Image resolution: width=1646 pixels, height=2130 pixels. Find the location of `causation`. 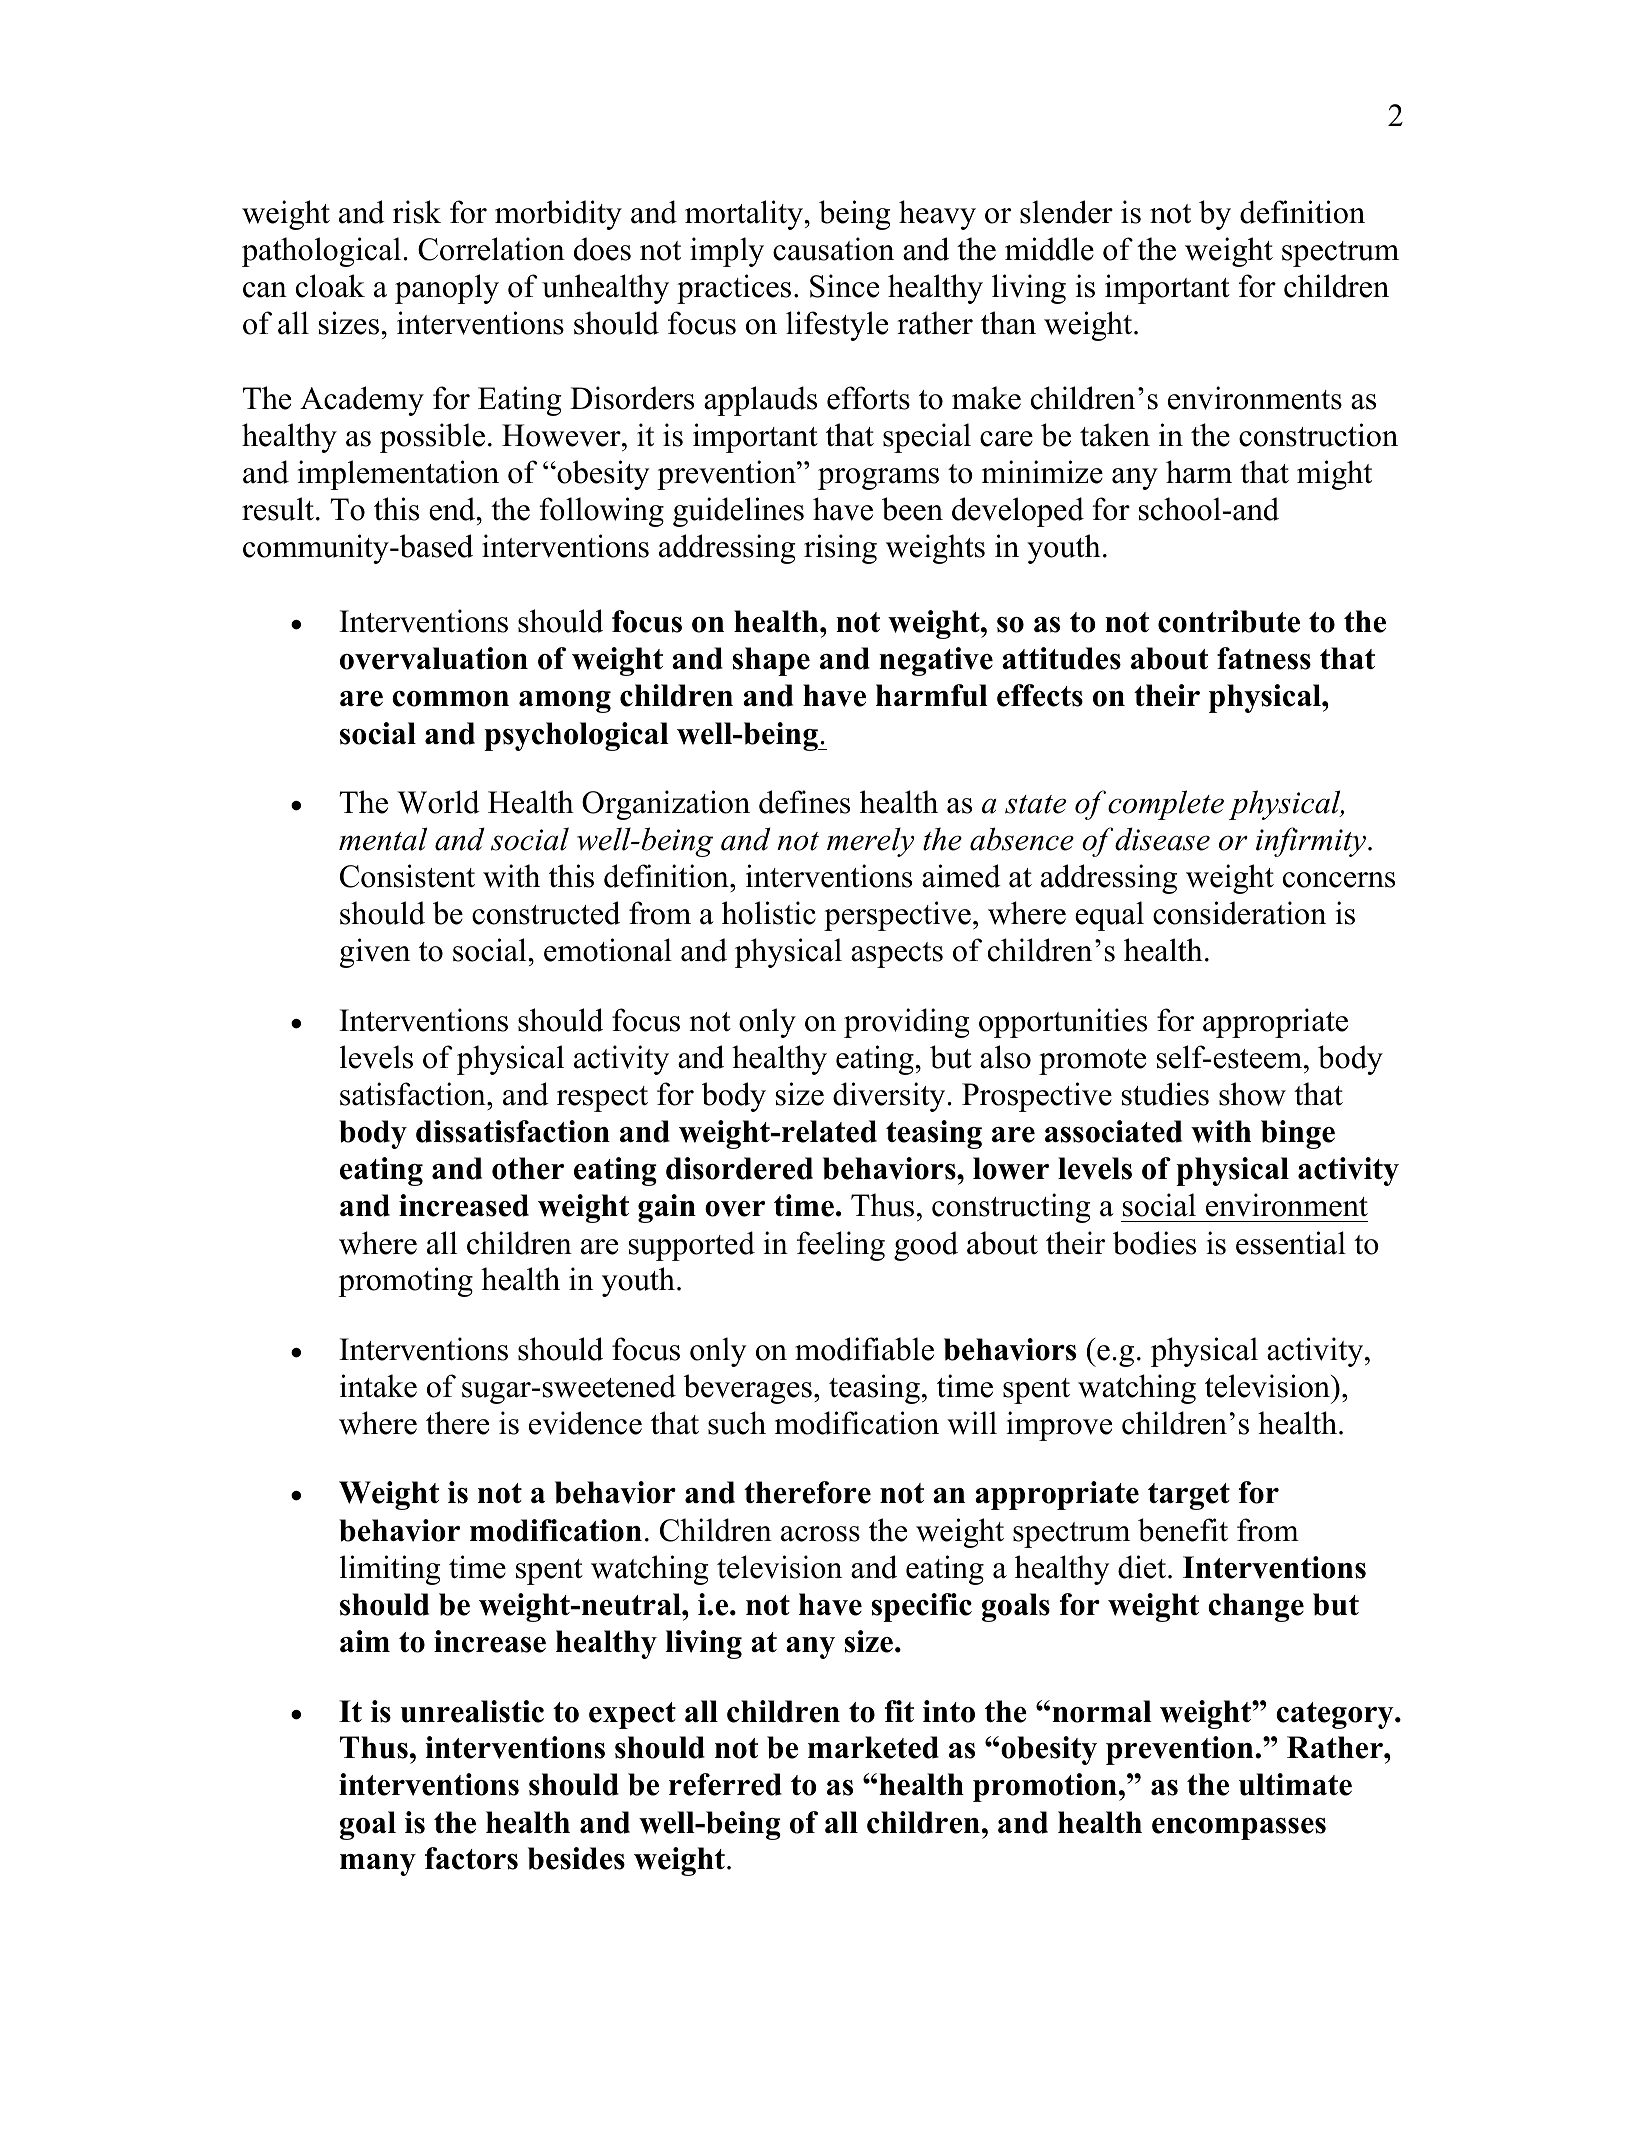

causation is located at coordinates (833, 249).
